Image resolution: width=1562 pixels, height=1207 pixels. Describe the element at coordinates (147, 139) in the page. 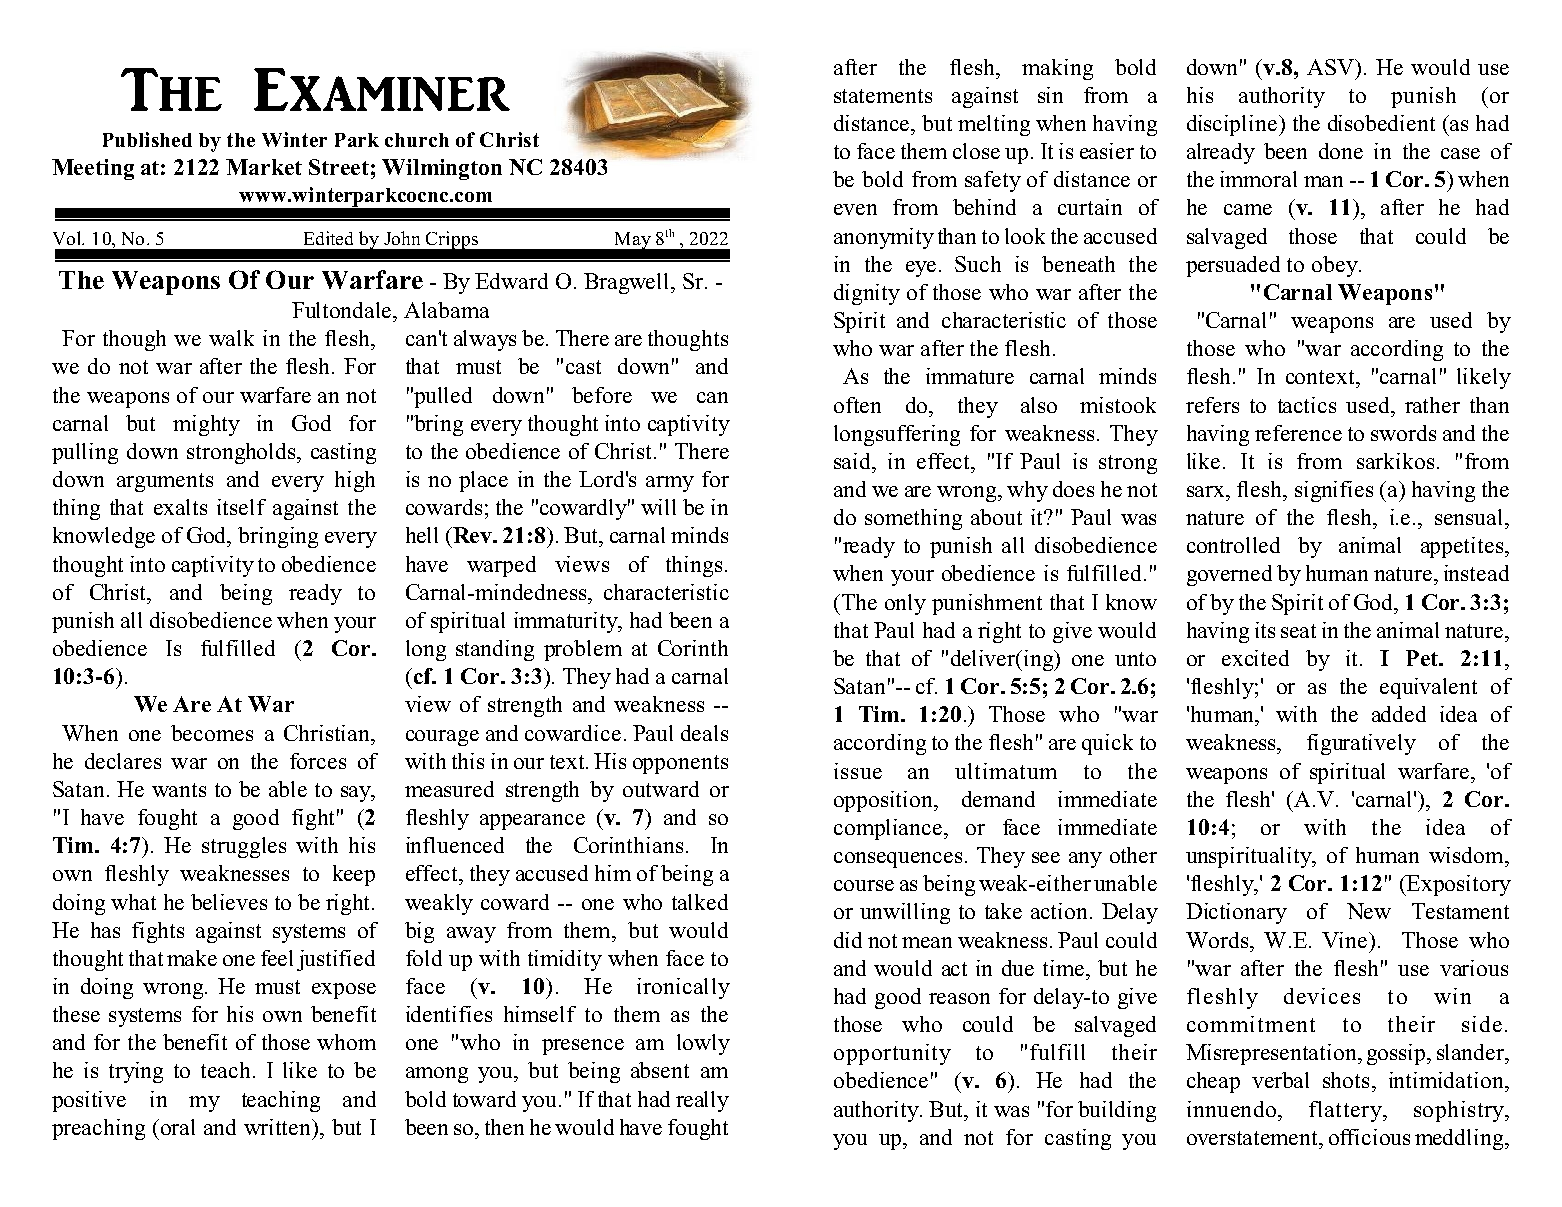

I see `Published` at that location.
